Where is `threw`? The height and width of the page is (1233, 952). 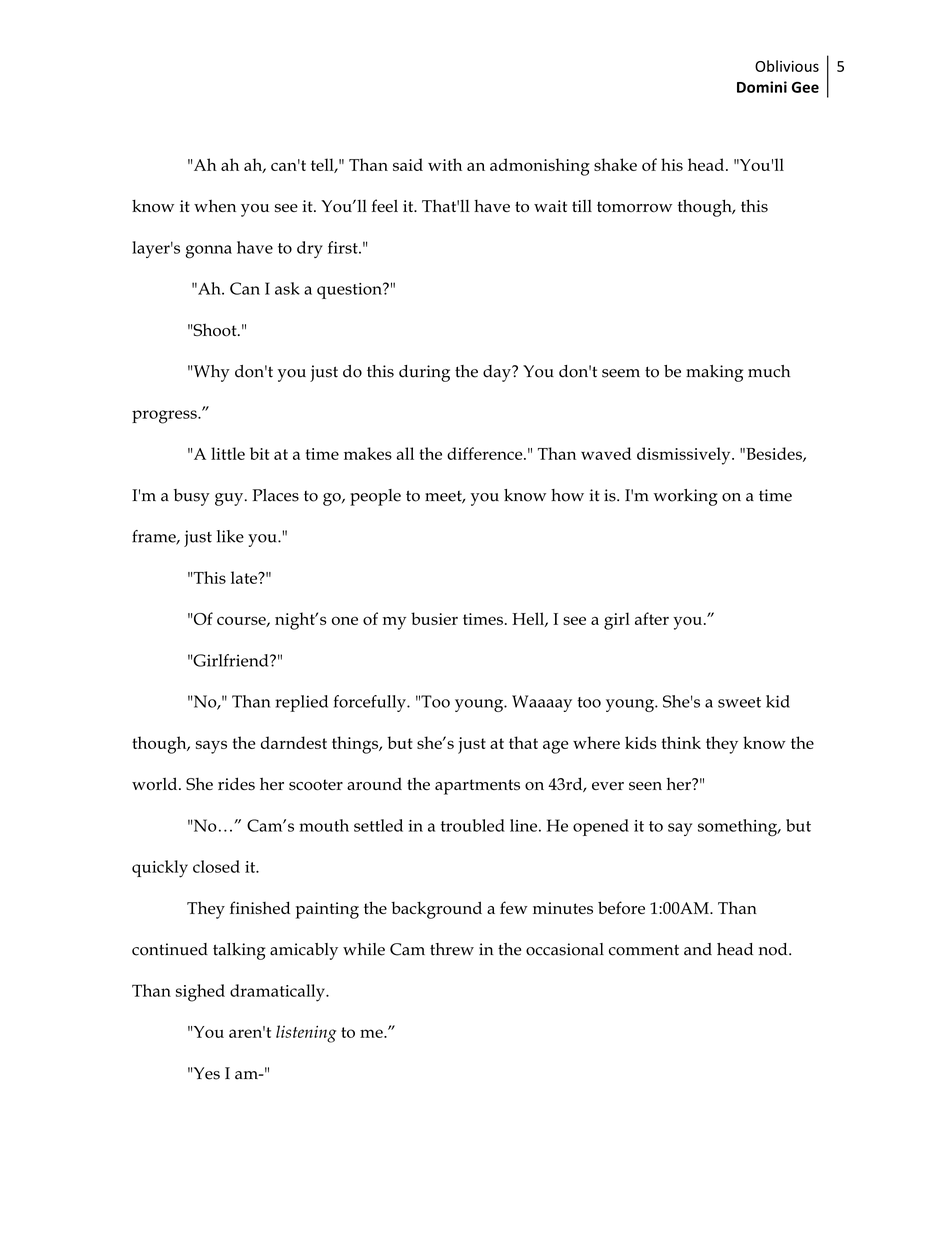
threw is located at coordinates (452, 949).
